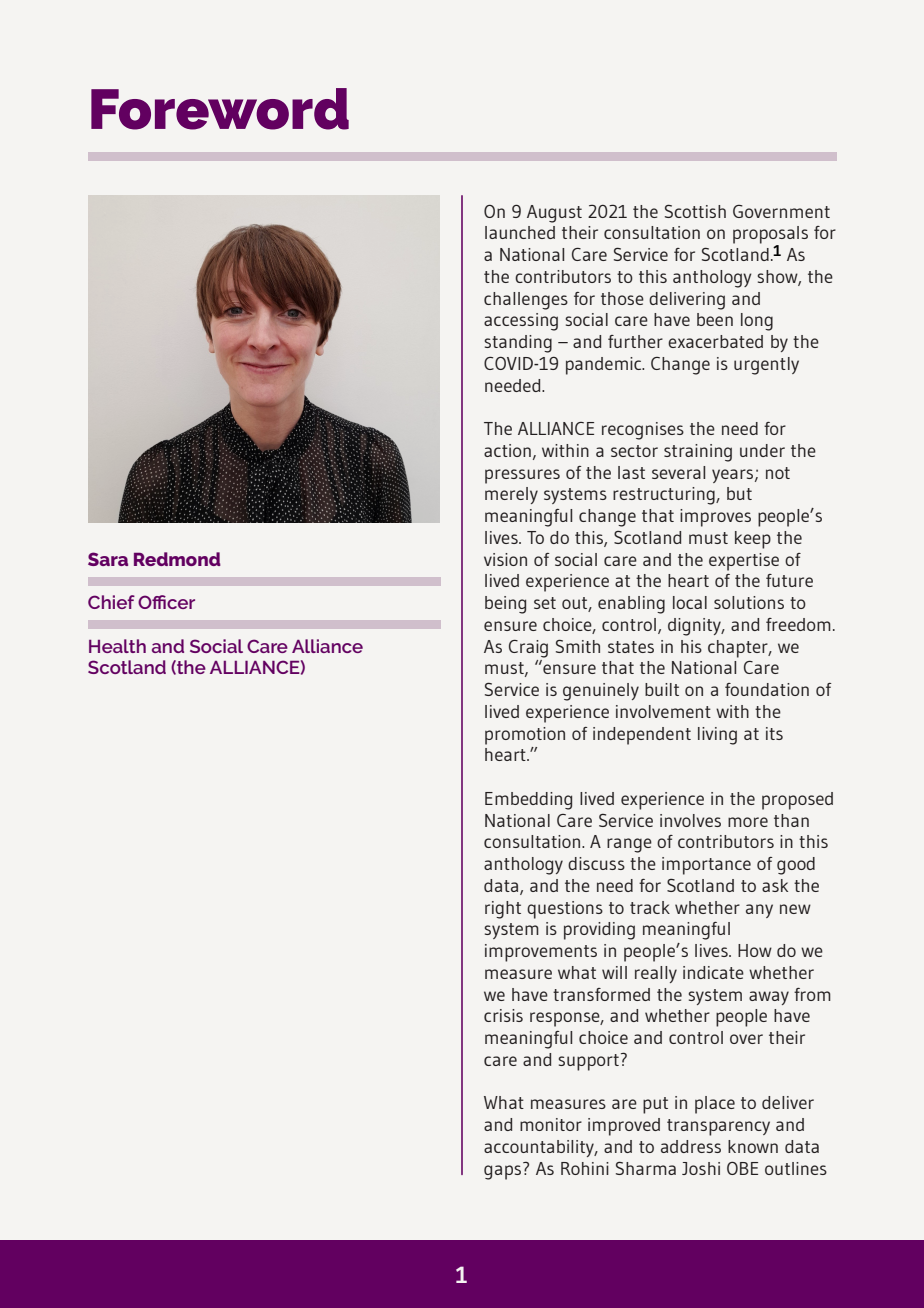 This screenshot has width=924, height=1308. Describe the element at coordinates (748, 822) in the screenshot. I see `more` at that location.
